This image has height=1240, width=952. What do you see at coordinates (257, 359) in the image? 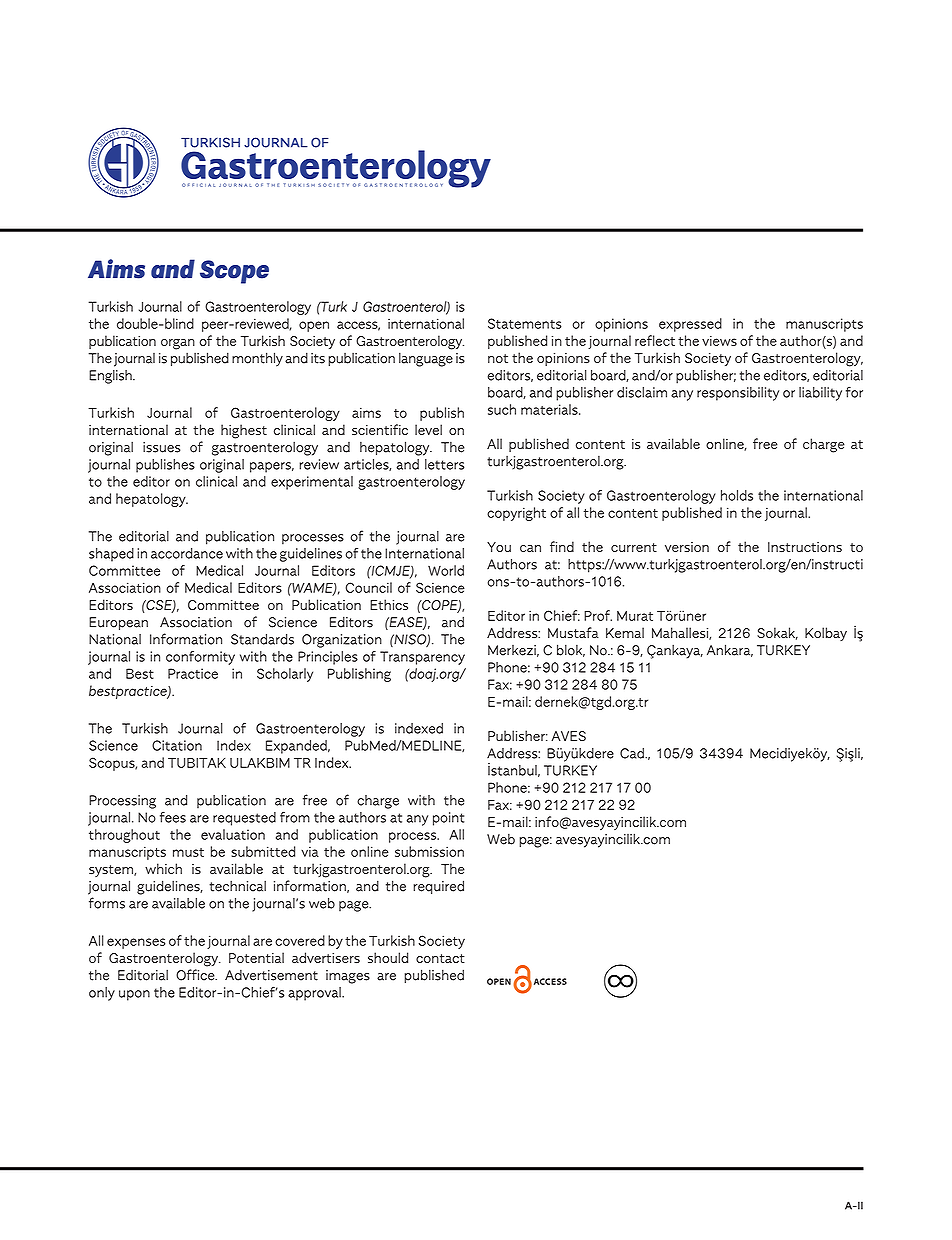
I see `monthly` at bounding box center [257, 359].
